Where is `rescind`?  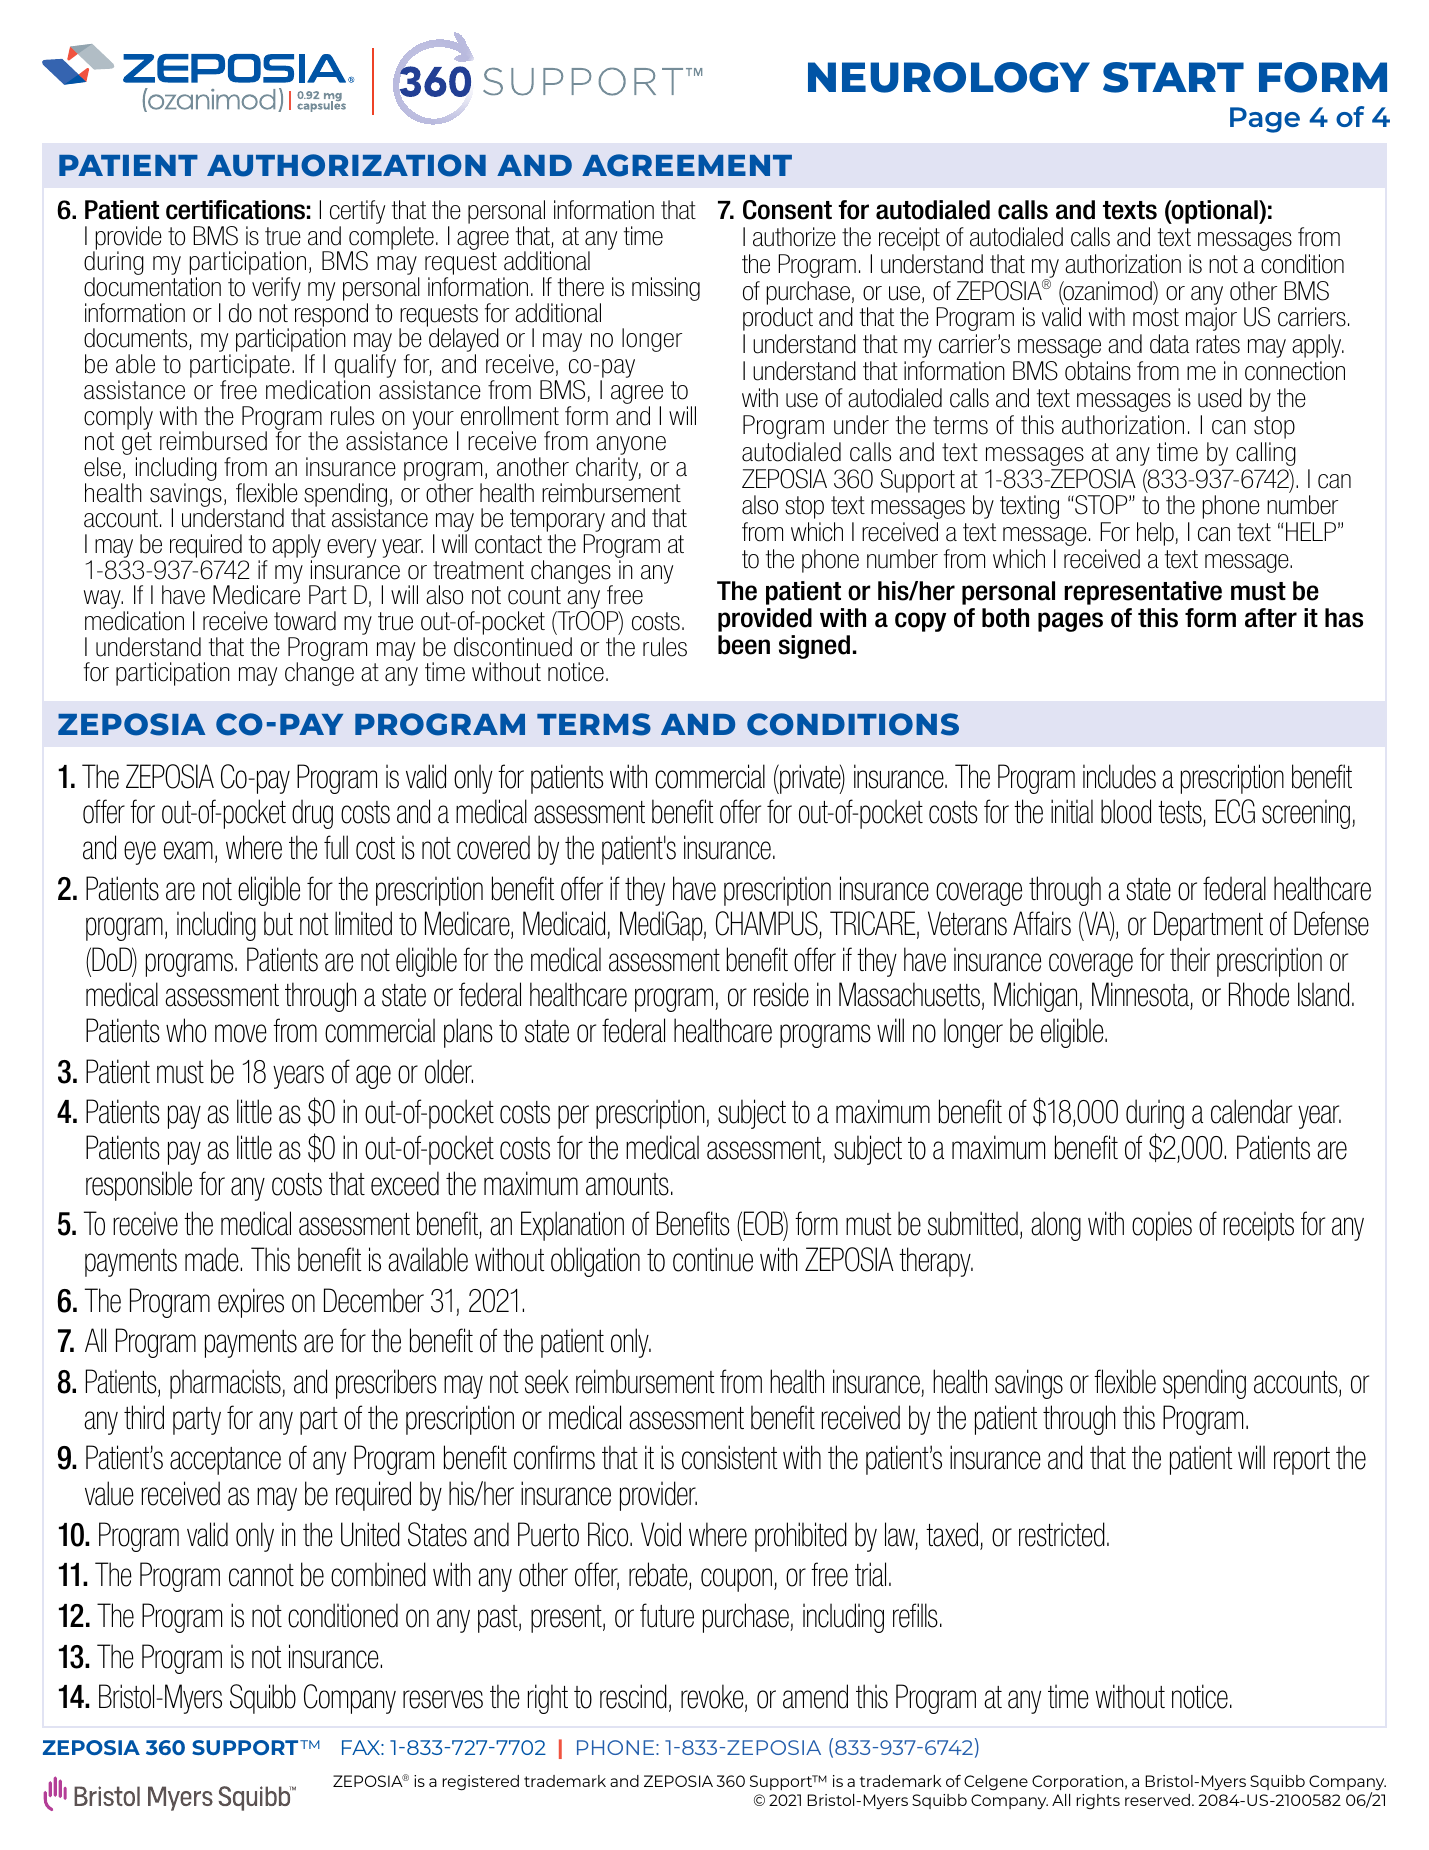 rescind is located at coordinates (633, 1696).
